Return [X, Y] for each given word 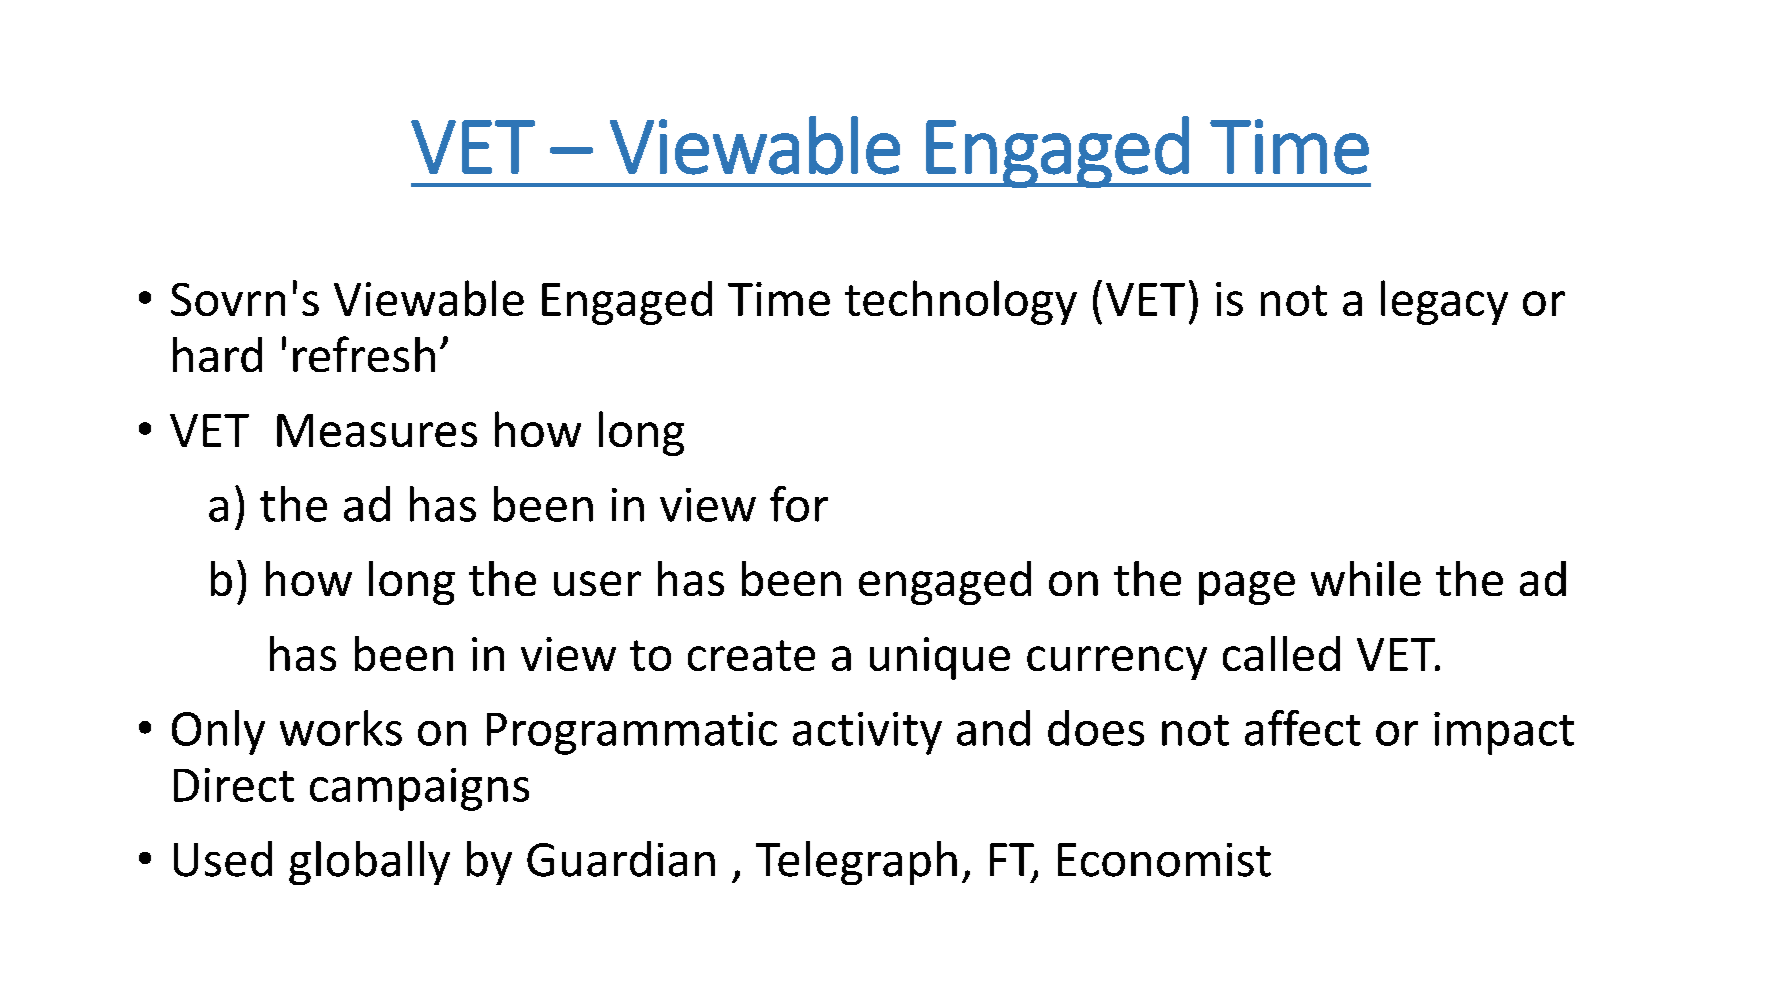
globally [369, 863]
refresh [364, 354]
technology [961, 302]
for [799, 504]
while [1366, 578]
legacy [1444, 302]
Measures [377, 430]
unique [940, 658]
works [341, 728]
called [1281, 653]
